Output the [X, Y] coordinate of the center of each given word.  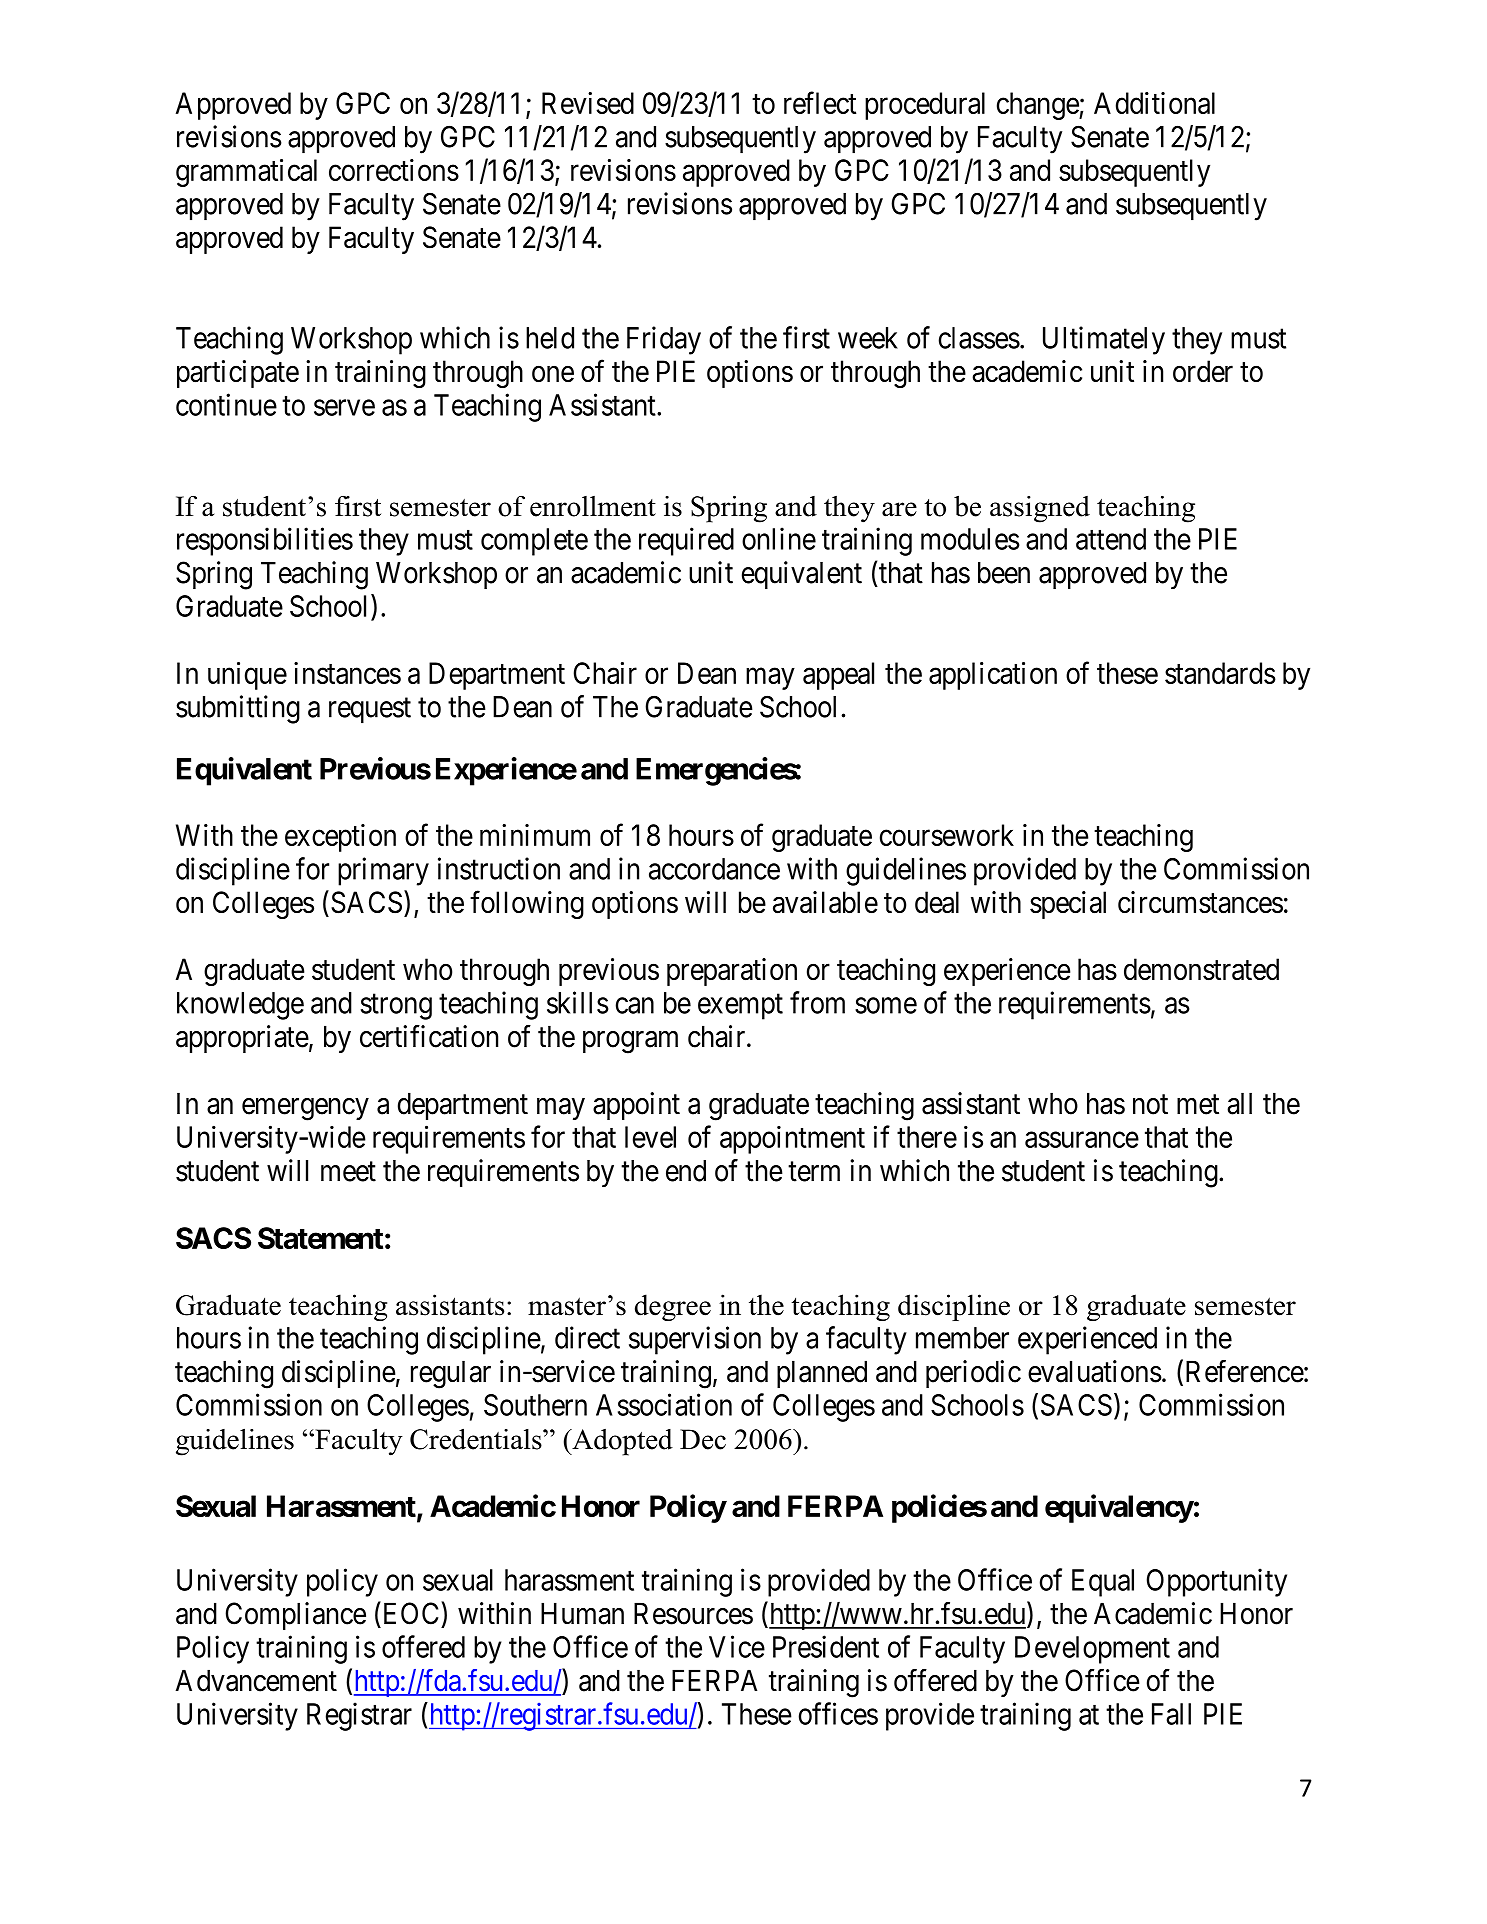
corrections [394, 170]
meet [348, 1172]
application [993, 676]
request [370, 711]
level [650, 1137]
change [1038, 106]
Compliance [295, 1616]
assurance [1082, 1140]
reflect [820, 102]
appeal [838, 676]
